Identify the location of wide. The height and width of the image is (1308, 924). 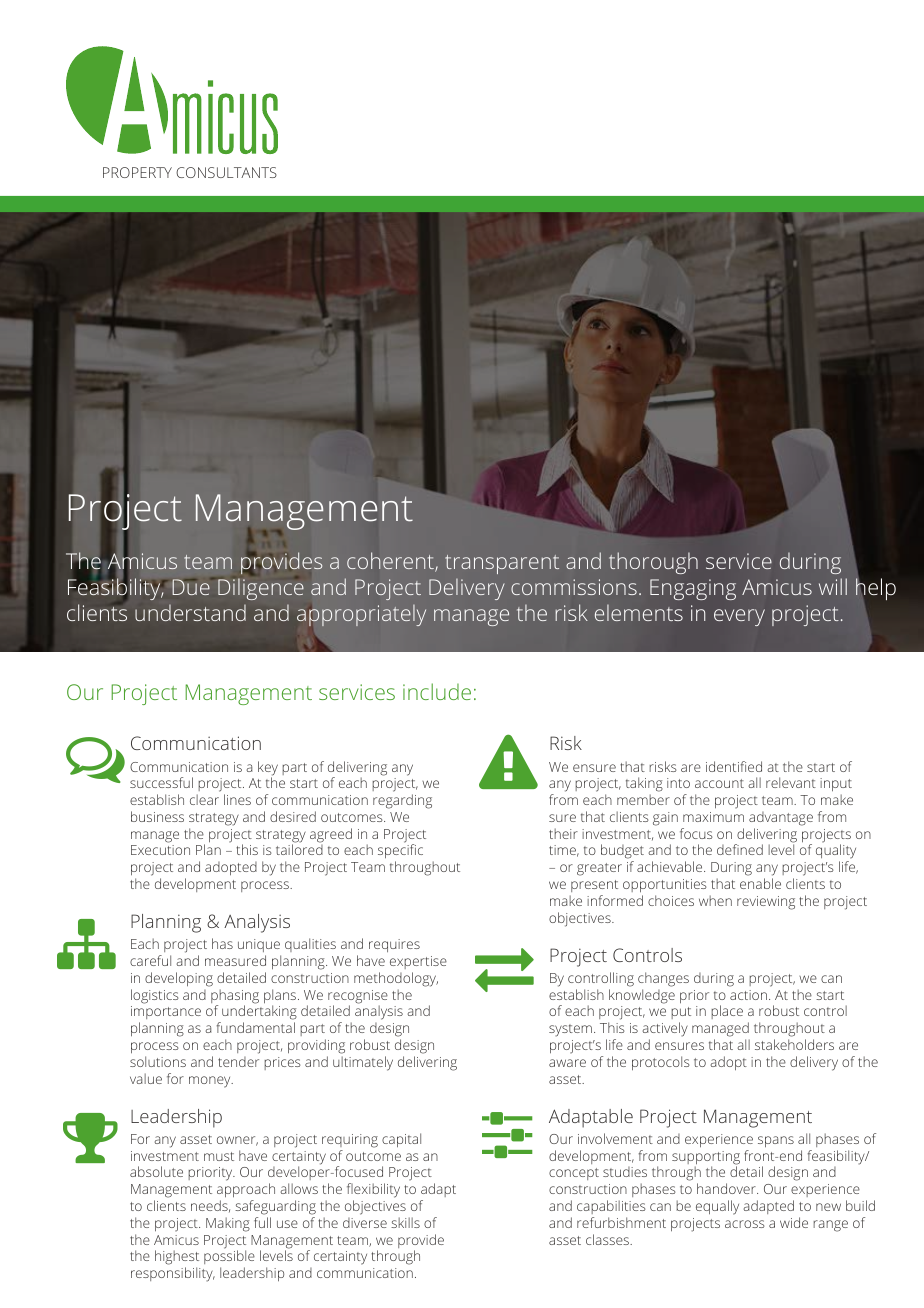
(794, 1222).
